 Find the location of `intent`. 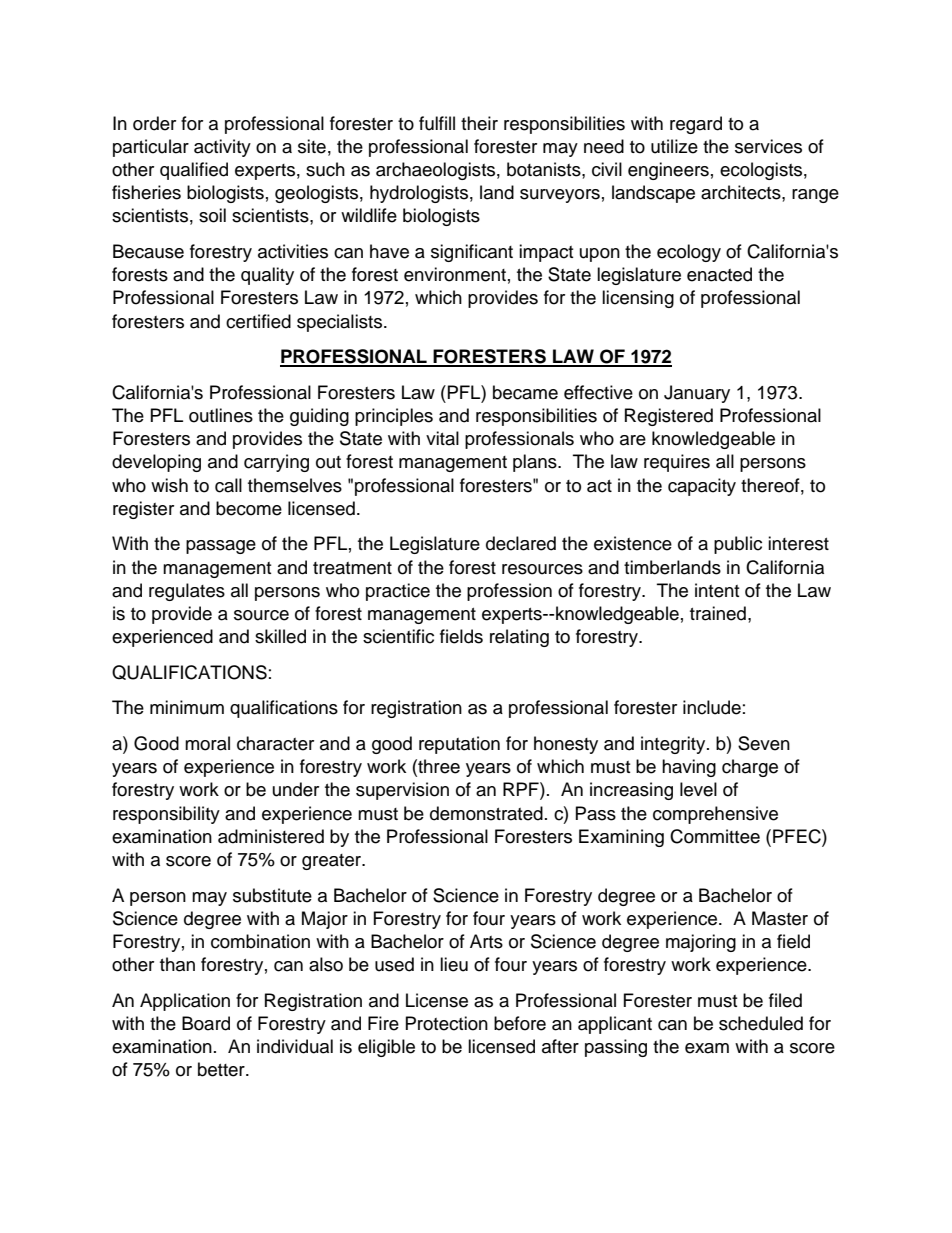

intent is located at coordinates (717, 590).
